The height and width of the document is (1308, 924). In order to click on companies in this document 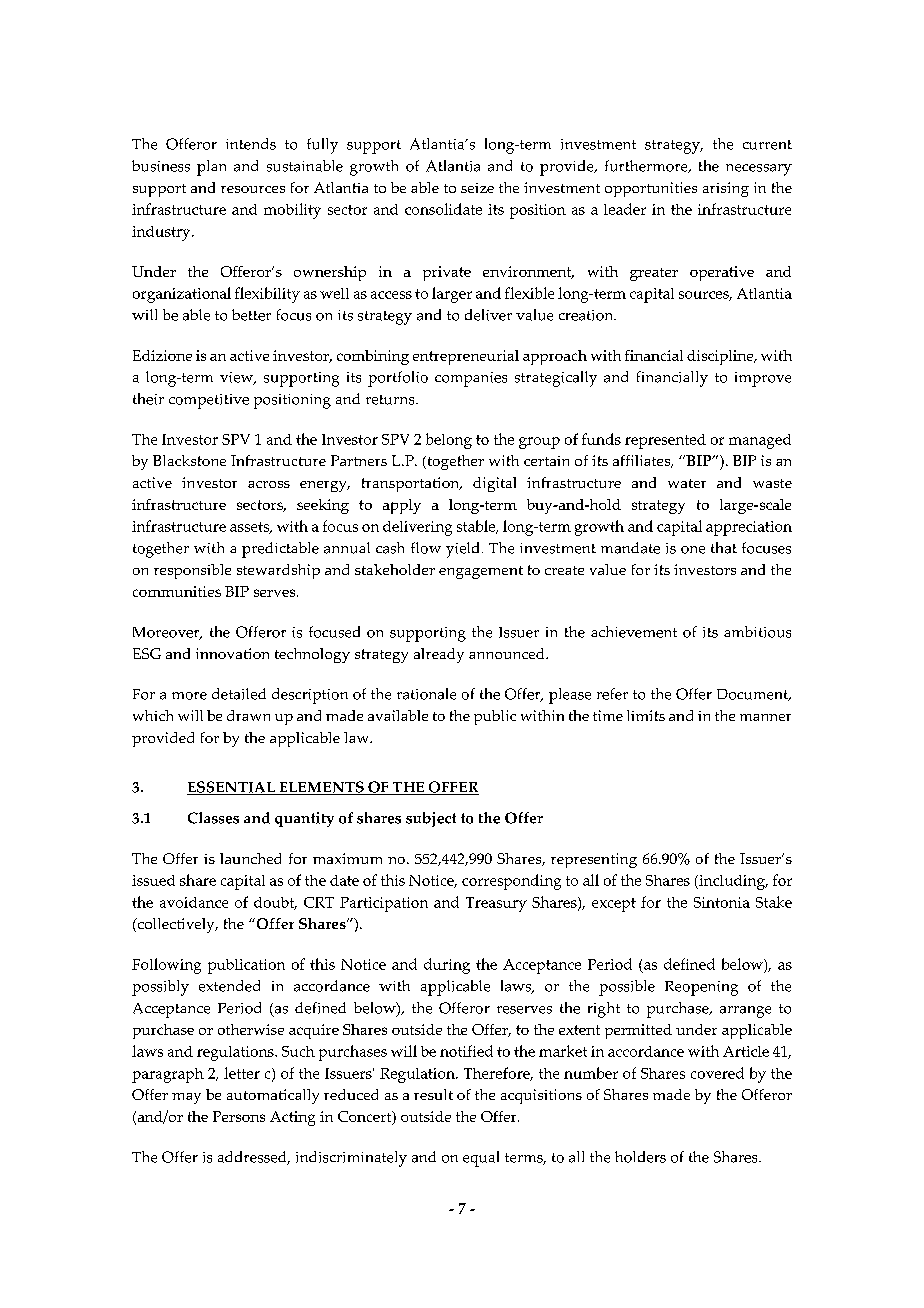, I will do `click(471, 379)`.
